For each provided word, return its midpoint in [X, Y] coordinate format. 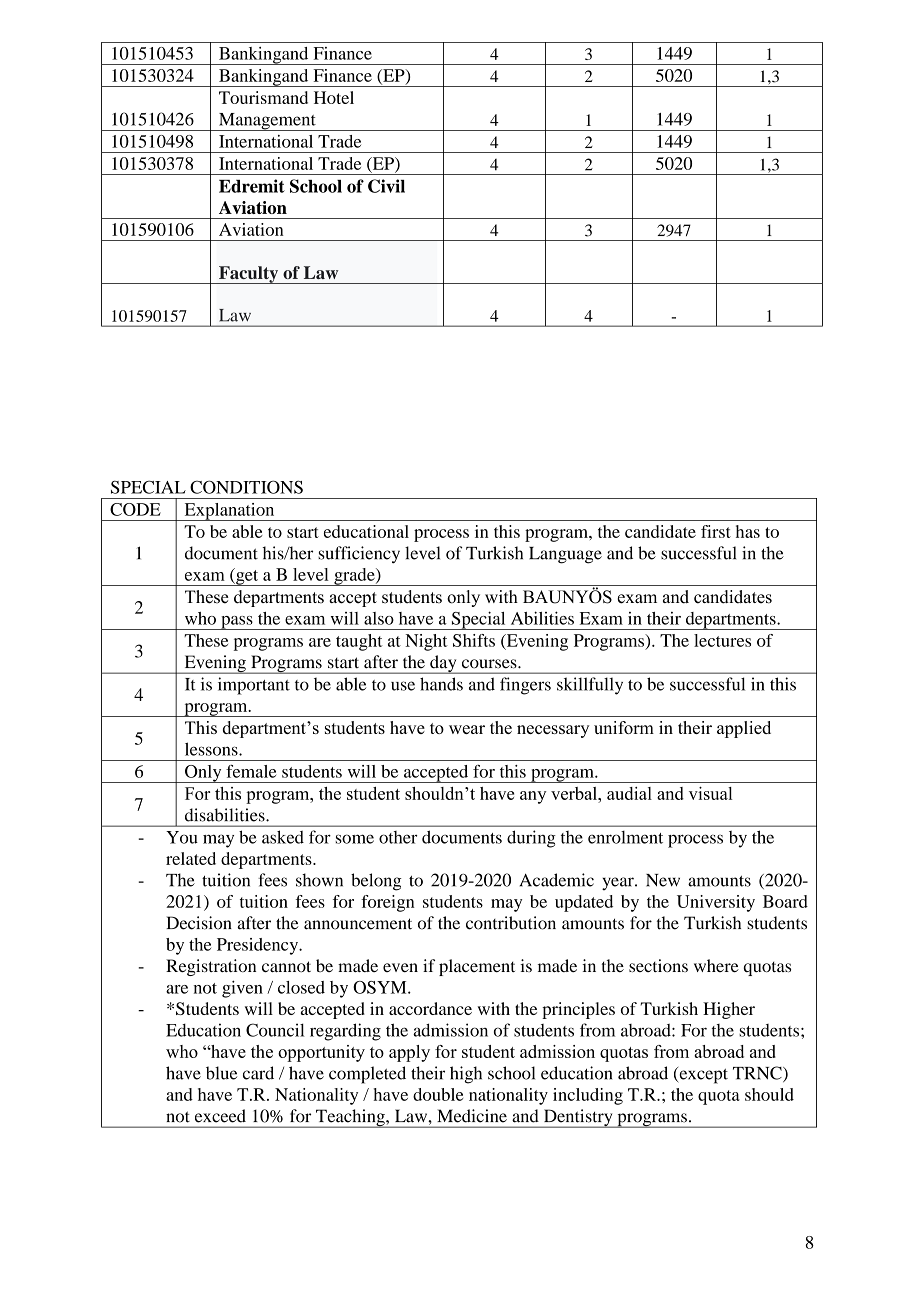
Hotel [334, 97]
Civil [386, 186]
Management [267, 122]
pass [237, 623]
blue [221, 1073]
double [438, 1094]
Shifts [474, 640]
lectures [722, 640]
